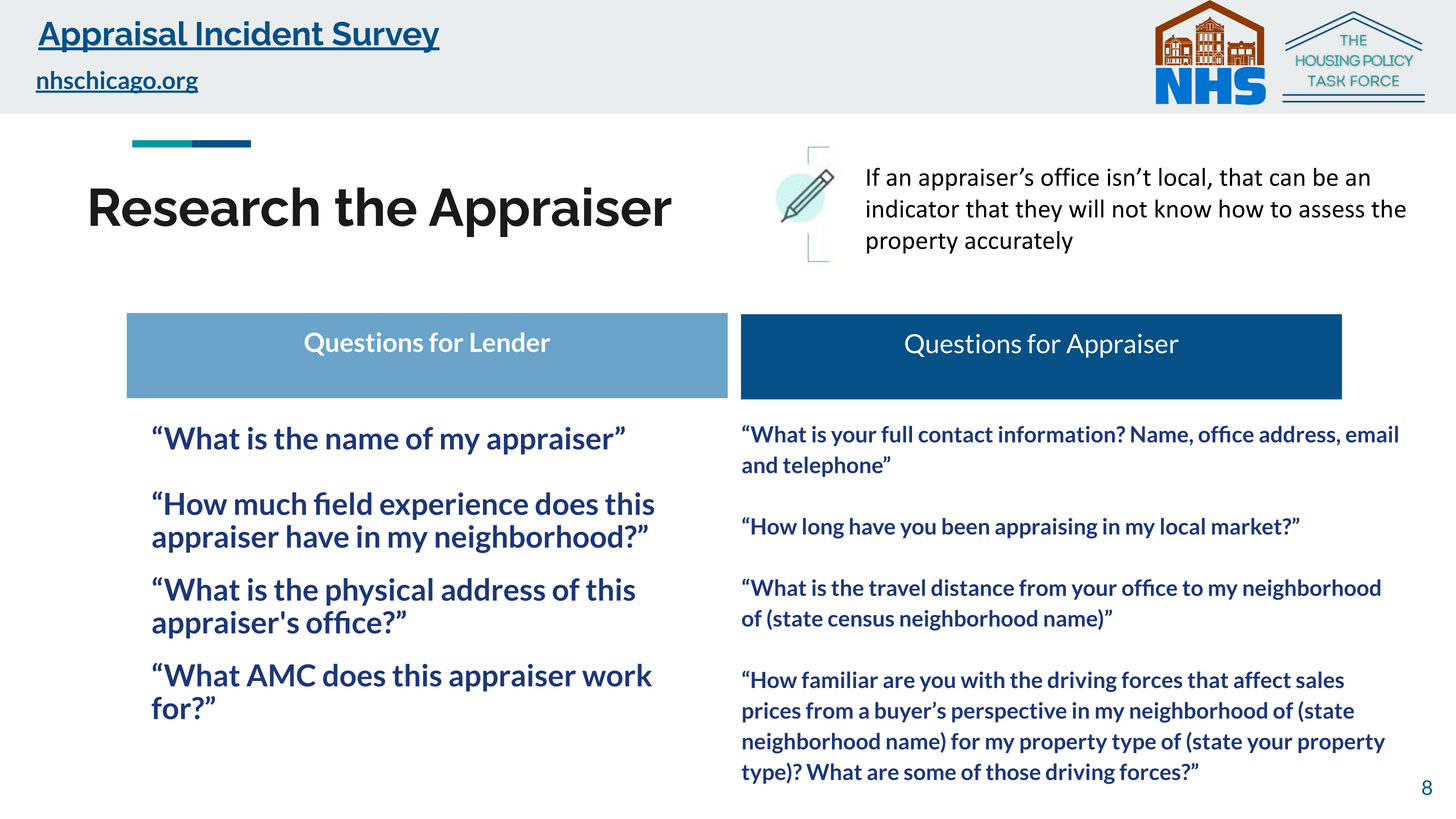 This screenshot has width=1456, height=819. Describe the element at coordinates (379, 592) in the screenshot. I see `physical` at that location.
